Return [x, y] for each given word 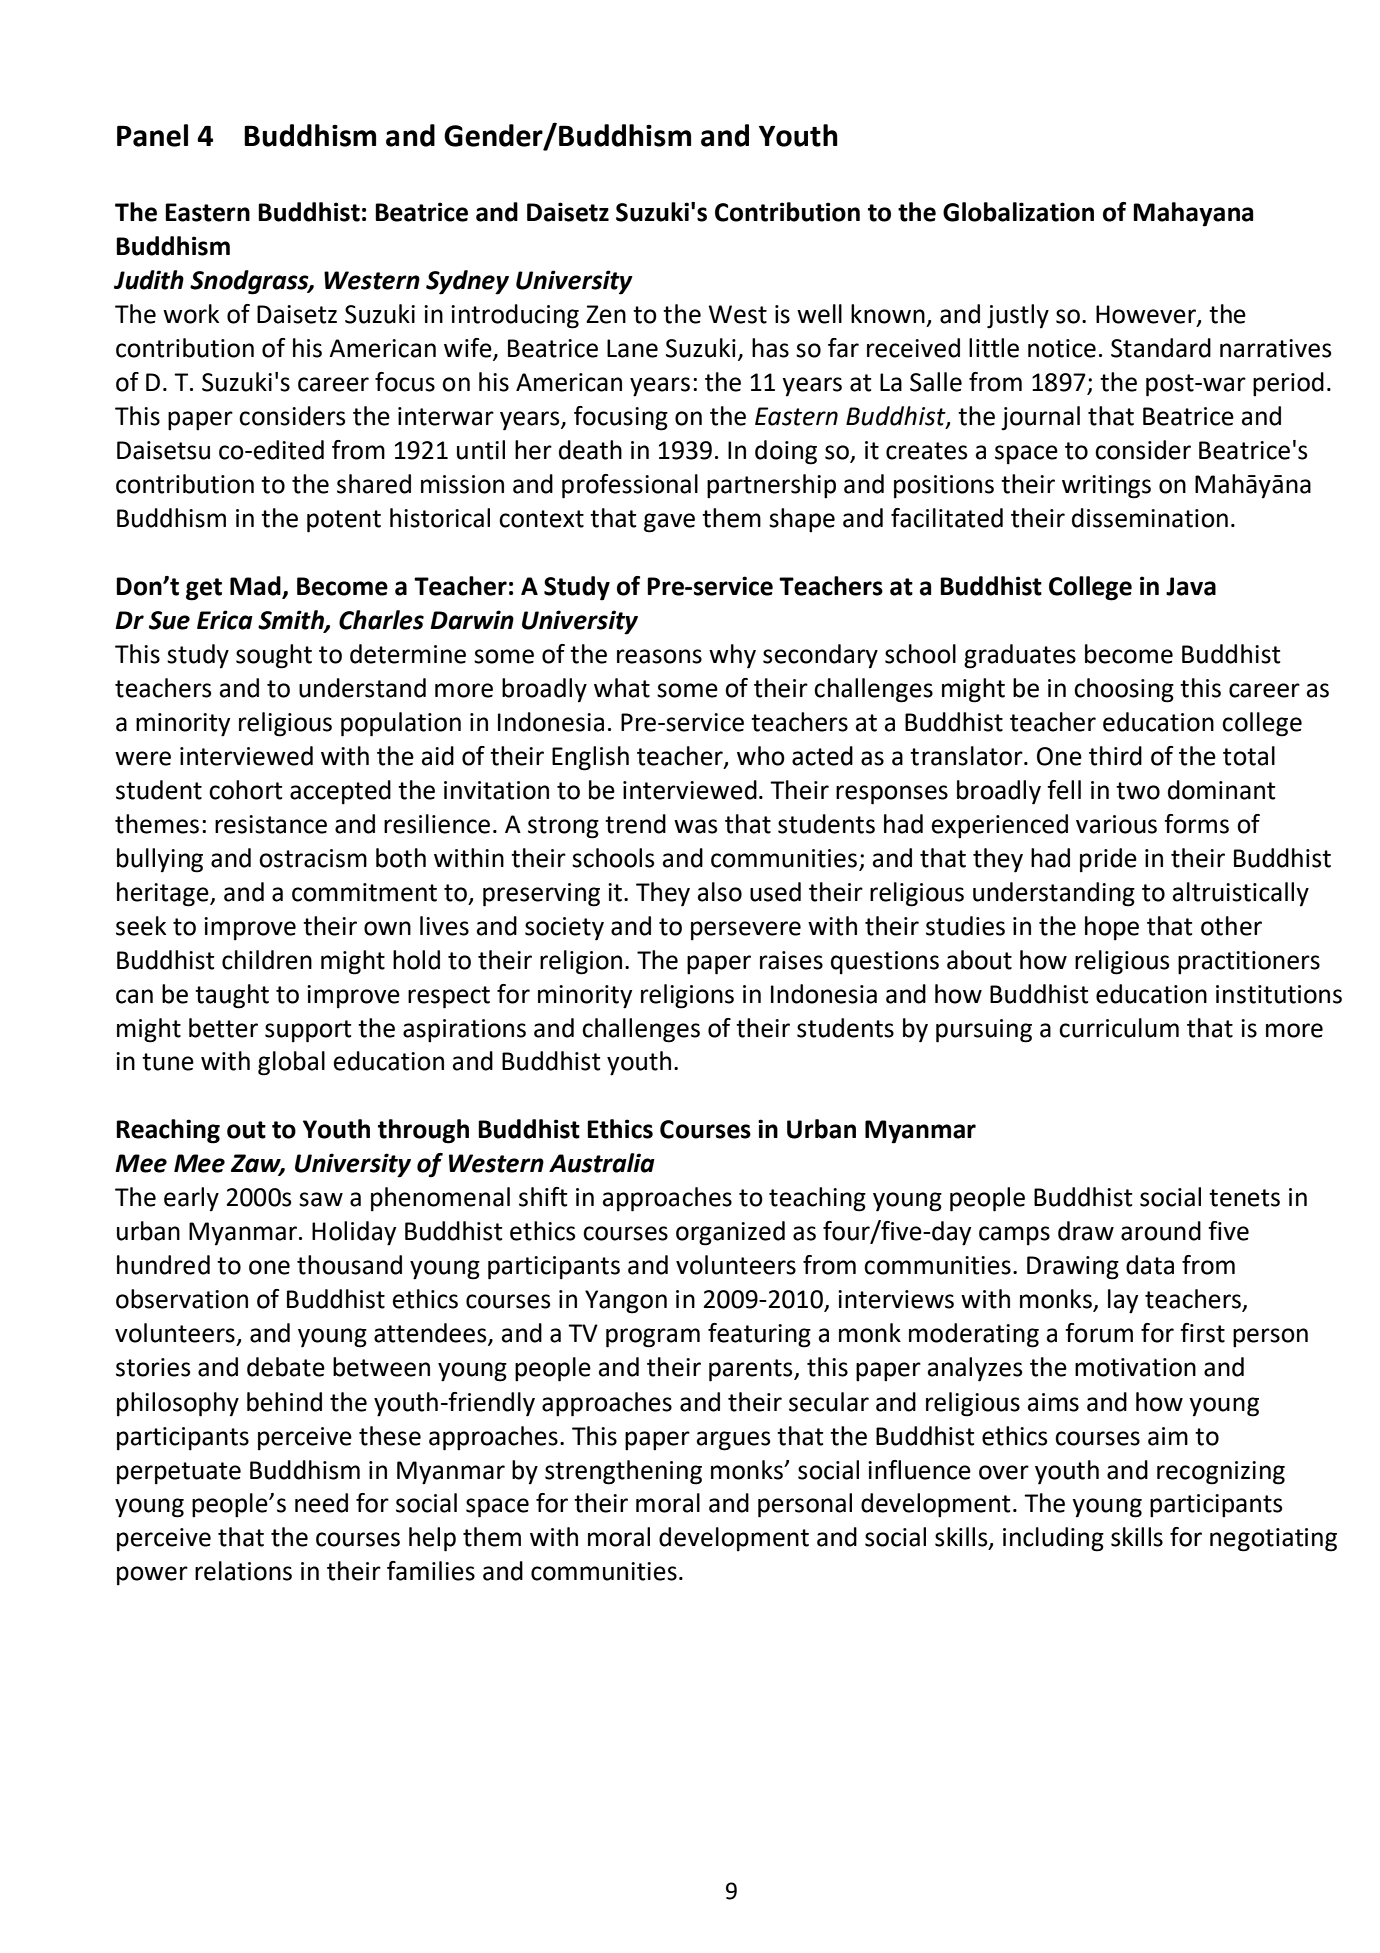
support [308, 1031]
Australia [602, 1163]
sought [274, 656]
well [819, 314]
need [321, 1503]
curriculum [1119, 1028]
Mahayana [1193, 214]
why [732, 656]
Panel [152, 135]
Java [1191, 586]
